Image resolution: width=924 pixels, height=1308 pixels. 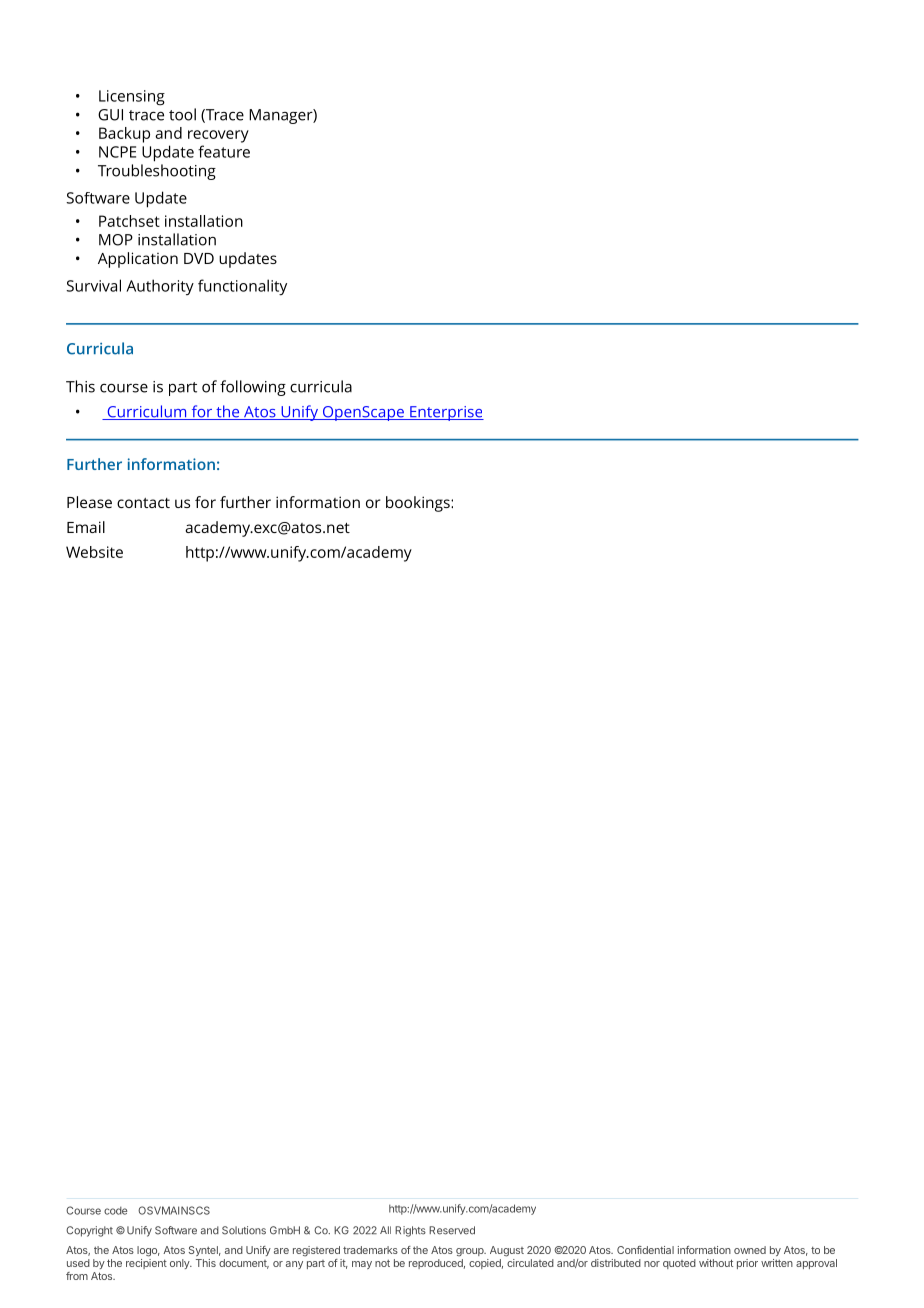 What do you see at coordinates (471, 1252) in the screenshot?
I see `group` at bounding box center [471, 1252].
